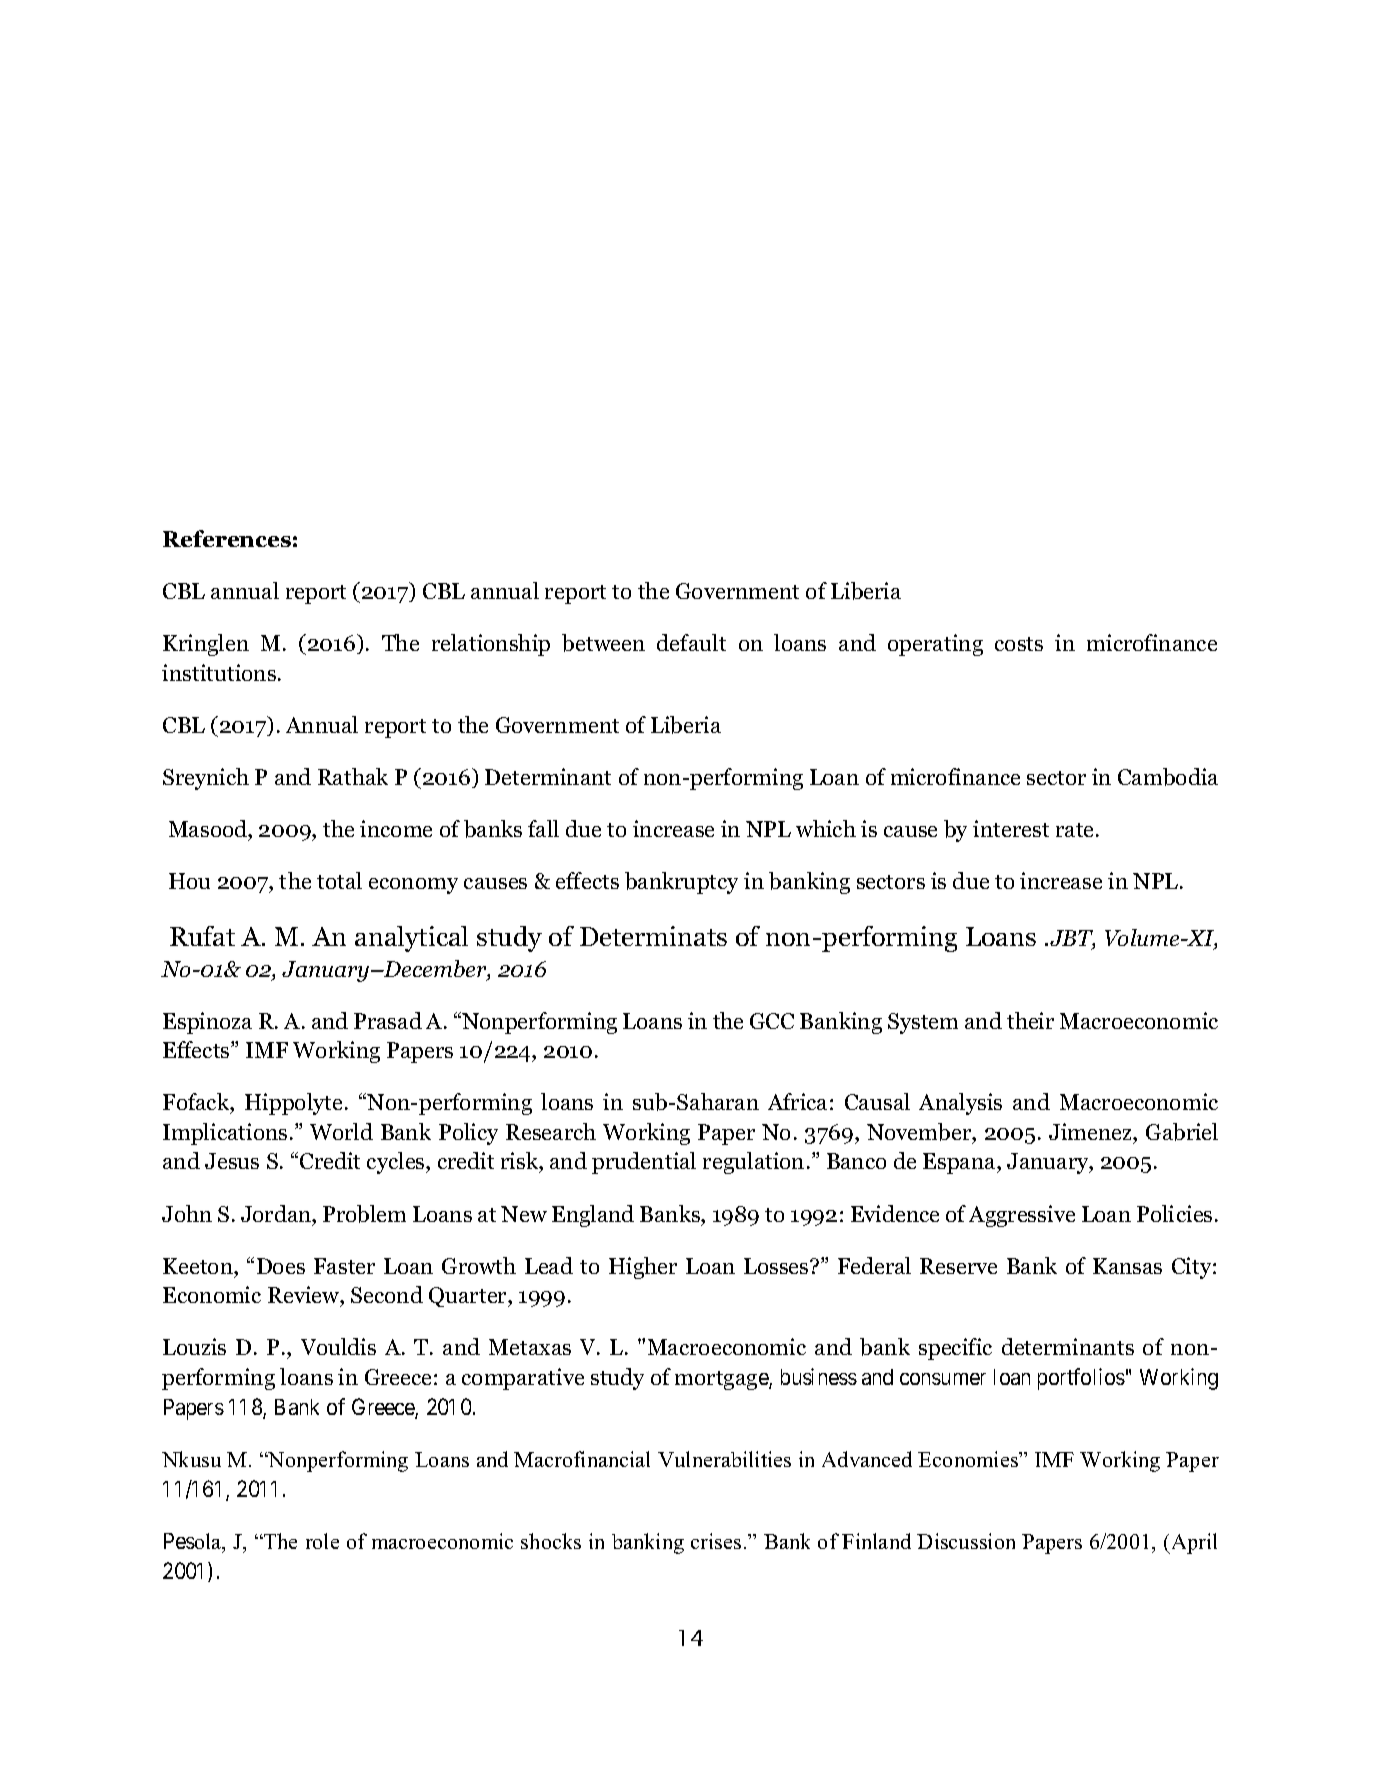 This image has height=1788, width=1382. I want to click on their, so click(1030, 1020).
